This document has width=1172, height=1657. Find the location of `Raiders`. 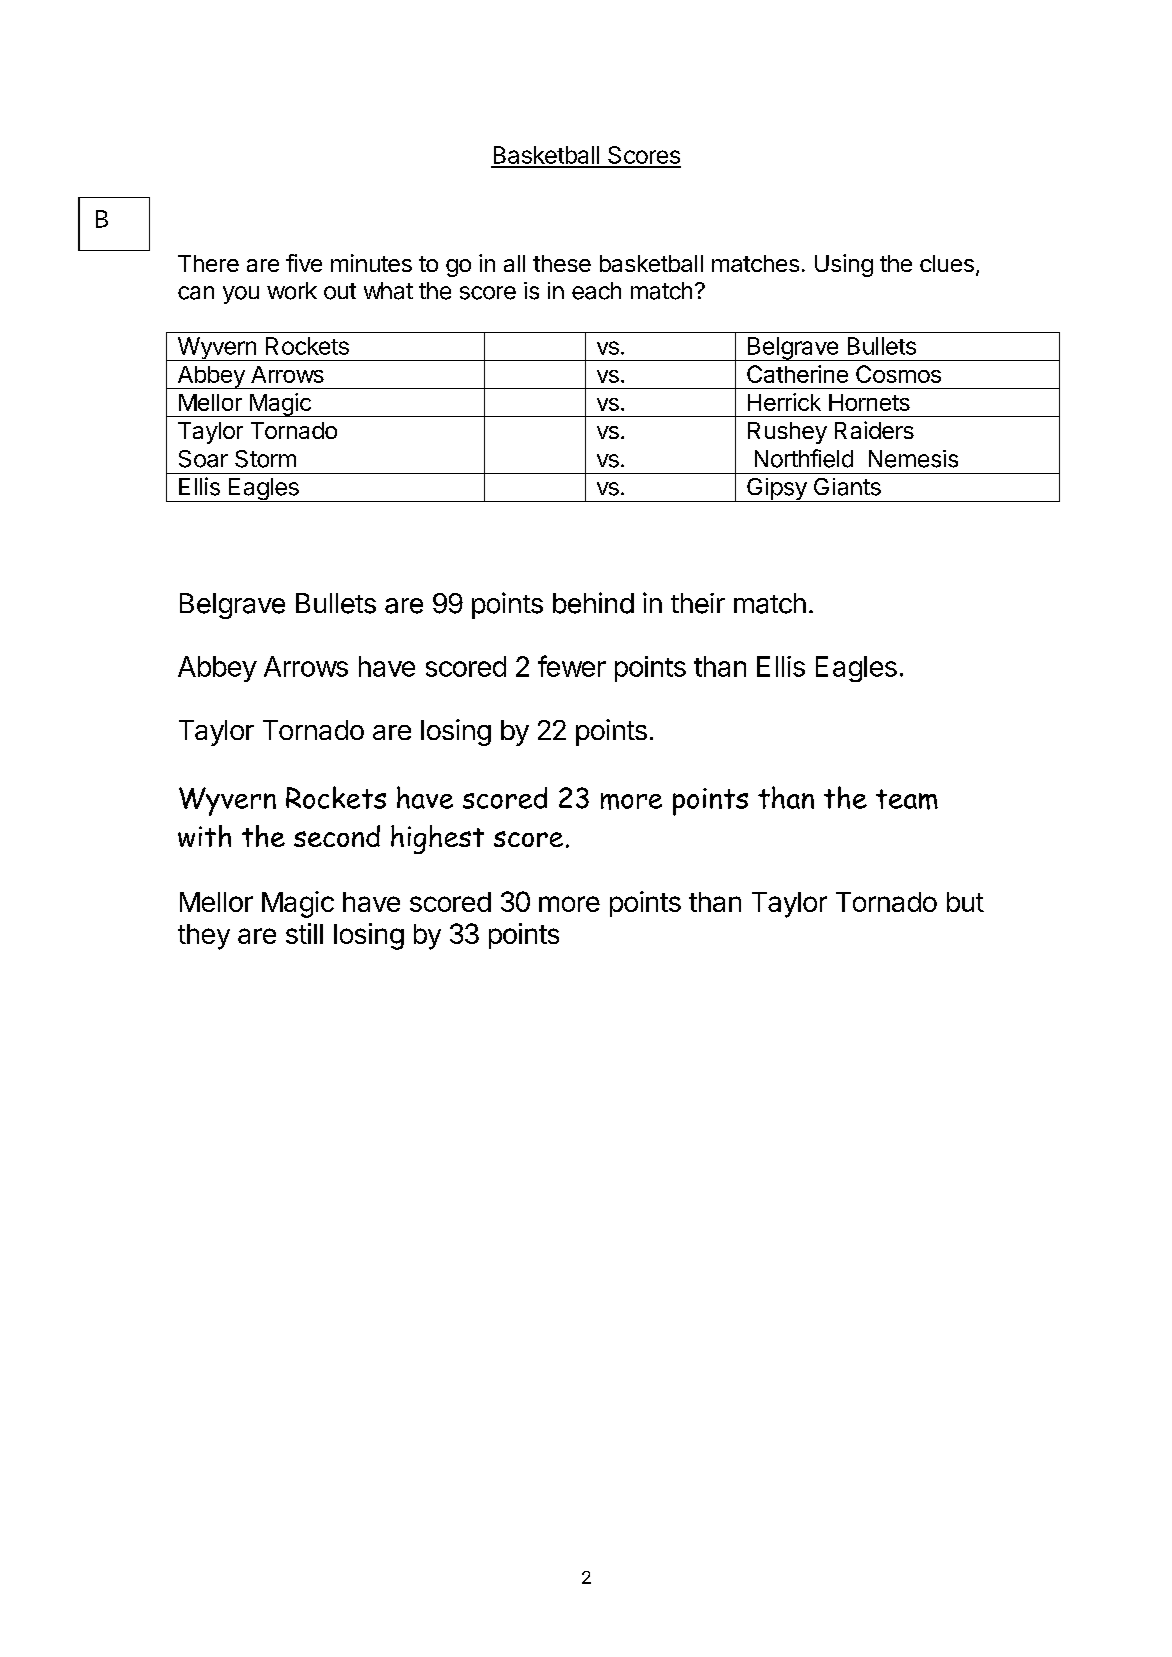

Raiders is located at coordinates (874, 430).
